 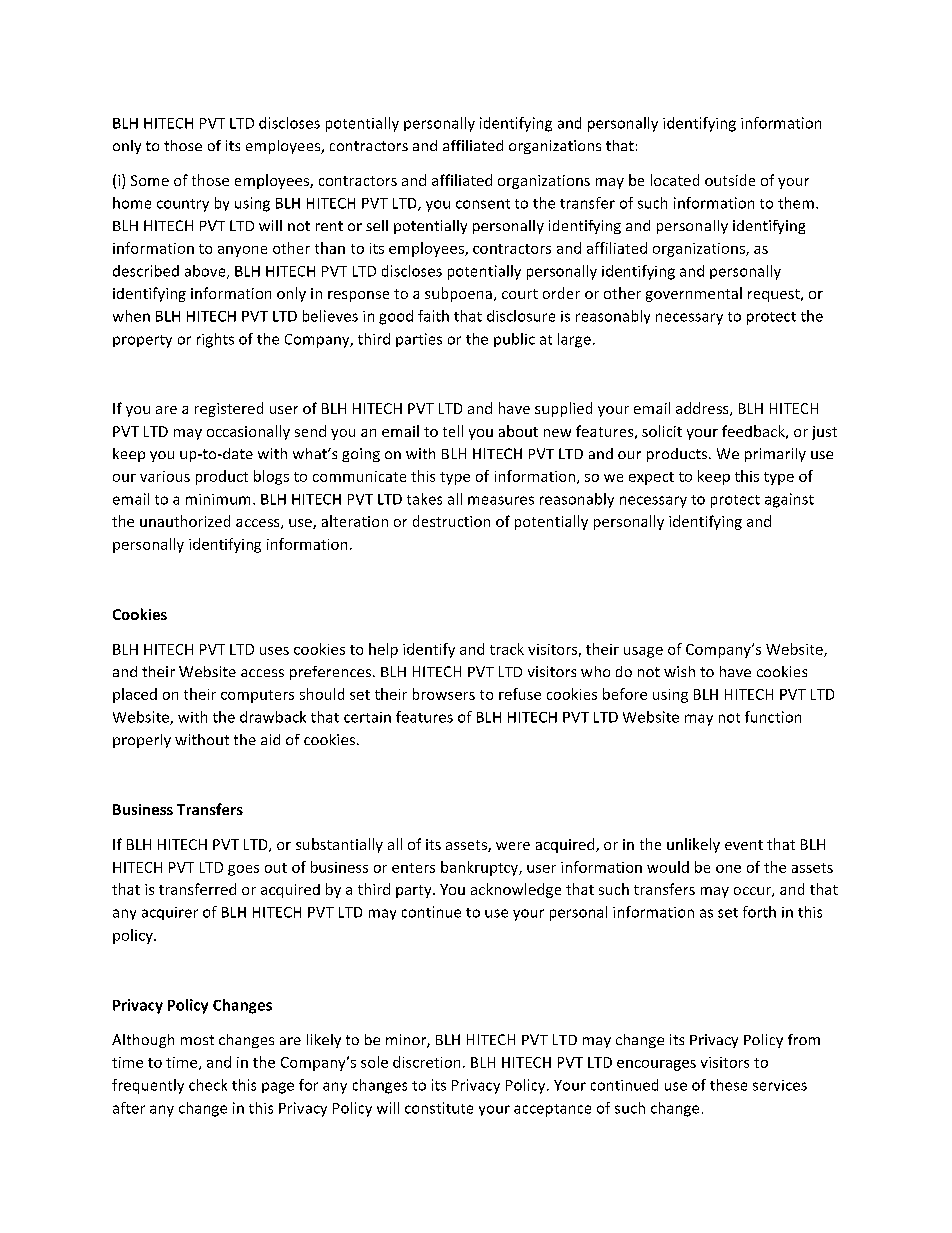 What do you see at coordinates (208, 1085) in the image?
I see `check` at bounding box center [208, 1085].
